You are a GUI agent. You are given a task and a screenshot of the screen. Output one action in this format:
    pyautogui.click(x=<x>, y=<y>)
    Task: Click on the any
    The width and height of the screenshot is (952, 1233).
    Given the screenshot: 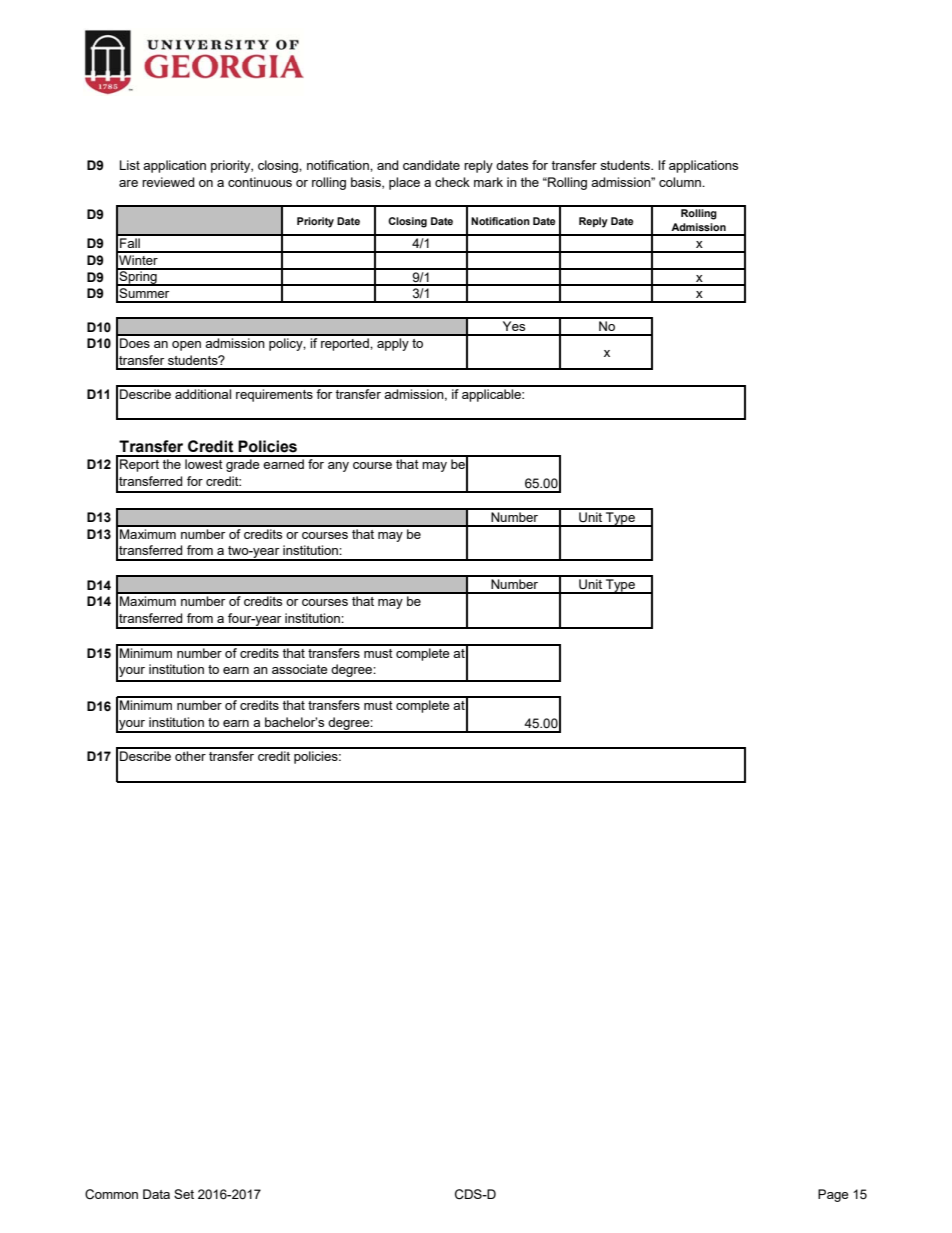 What is the action you would take?
    pyautogui.click(x=338, y=467)
